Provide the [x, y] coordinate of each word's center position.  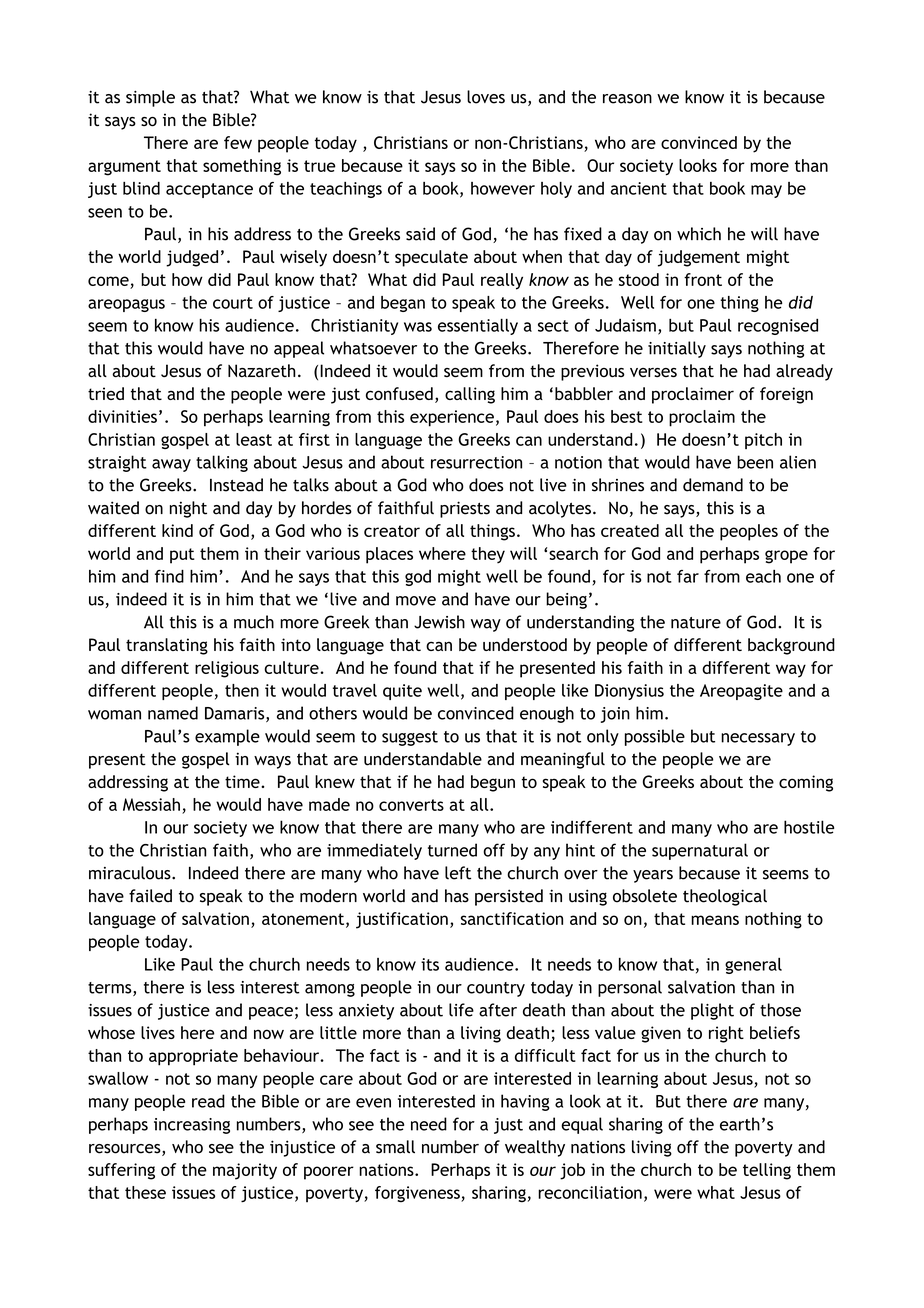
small [395, 1147]
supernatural [700, 851]
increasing [192, 1126]
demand [713, 485]
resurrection [476, 462]
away [171, 465]
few [238, 142]
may [766, 191]
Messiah [151, 804]
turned [452, 850]
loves [486, 97]
